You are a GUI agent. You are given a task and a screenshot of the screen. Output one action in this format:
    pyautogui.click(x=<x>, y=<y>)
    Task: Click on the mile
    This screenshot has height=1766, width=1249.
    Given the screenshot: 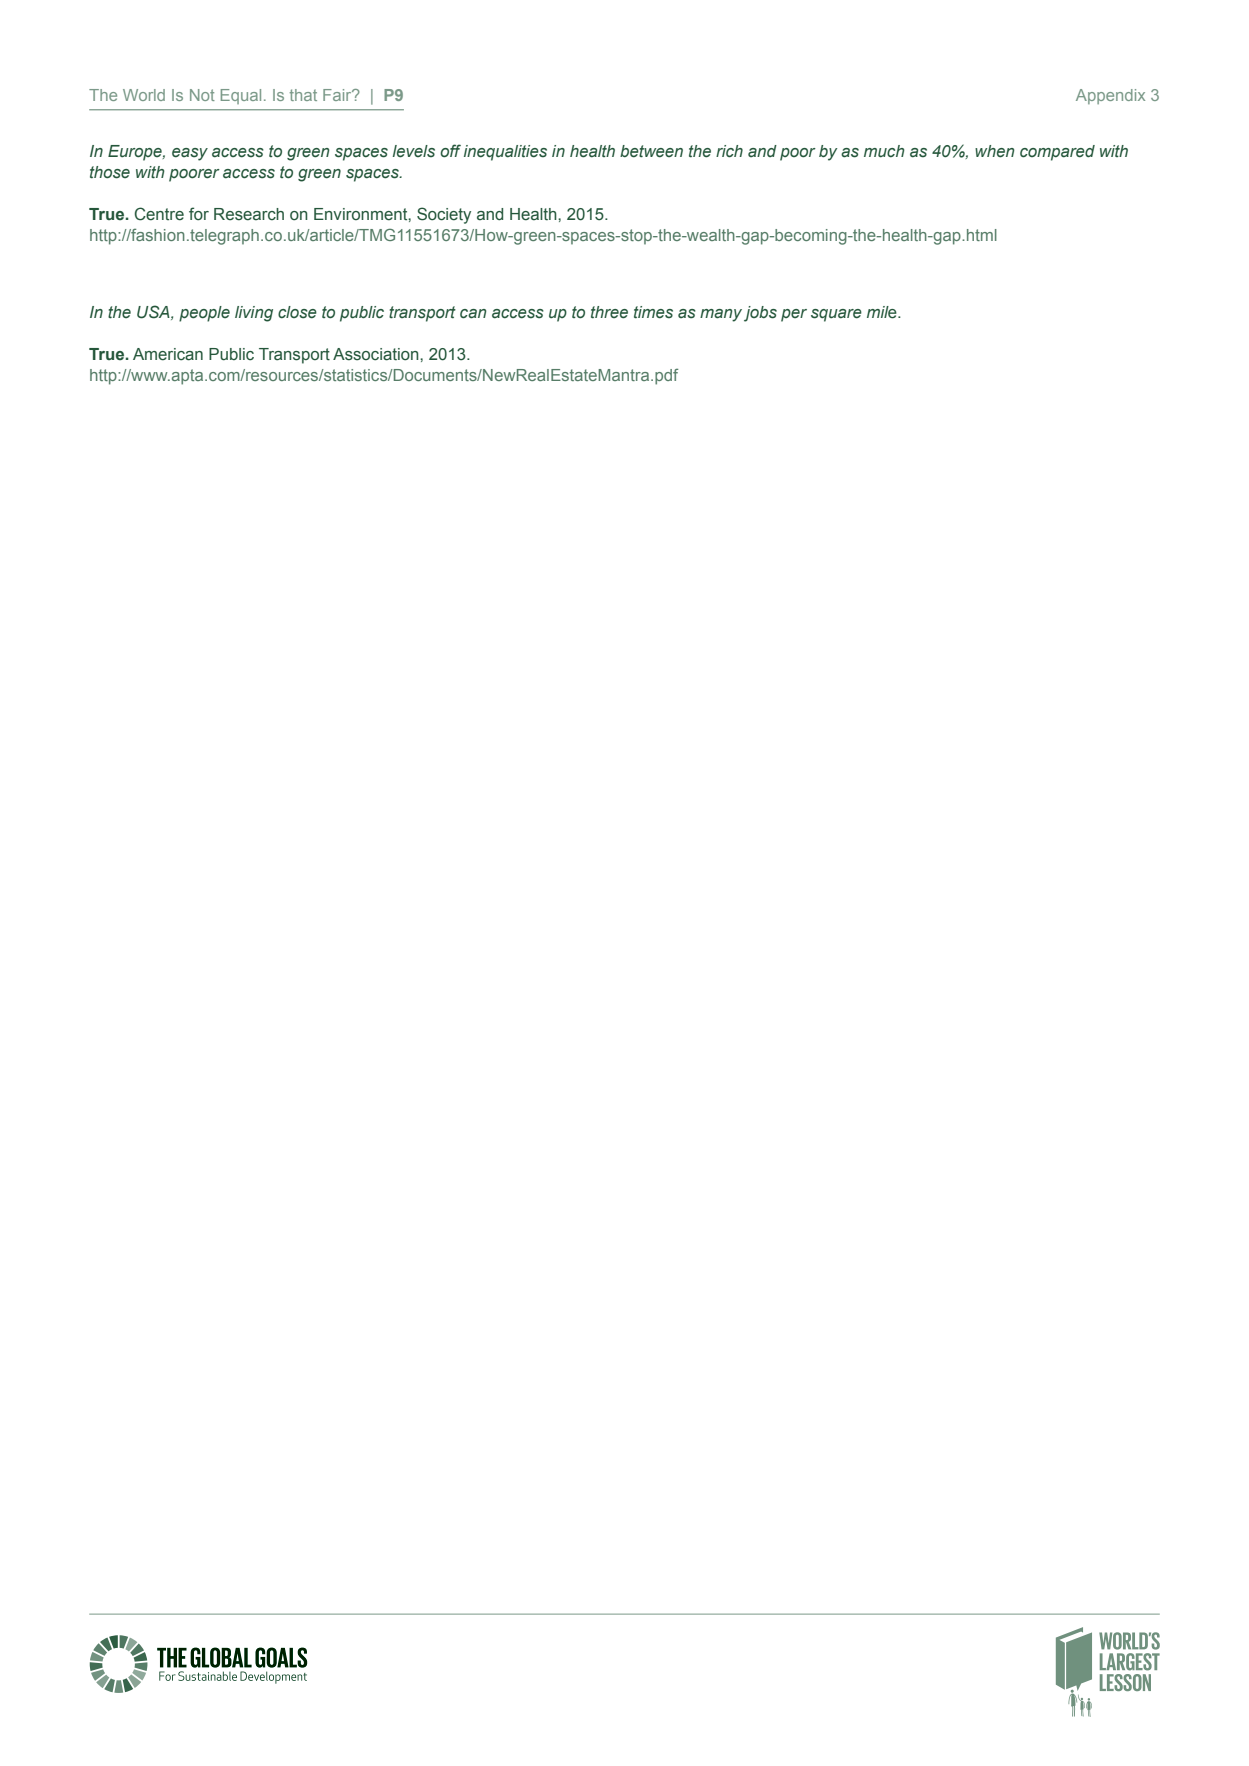 What is the action you would take?
    pyautogui.click(x=883, y=312)
